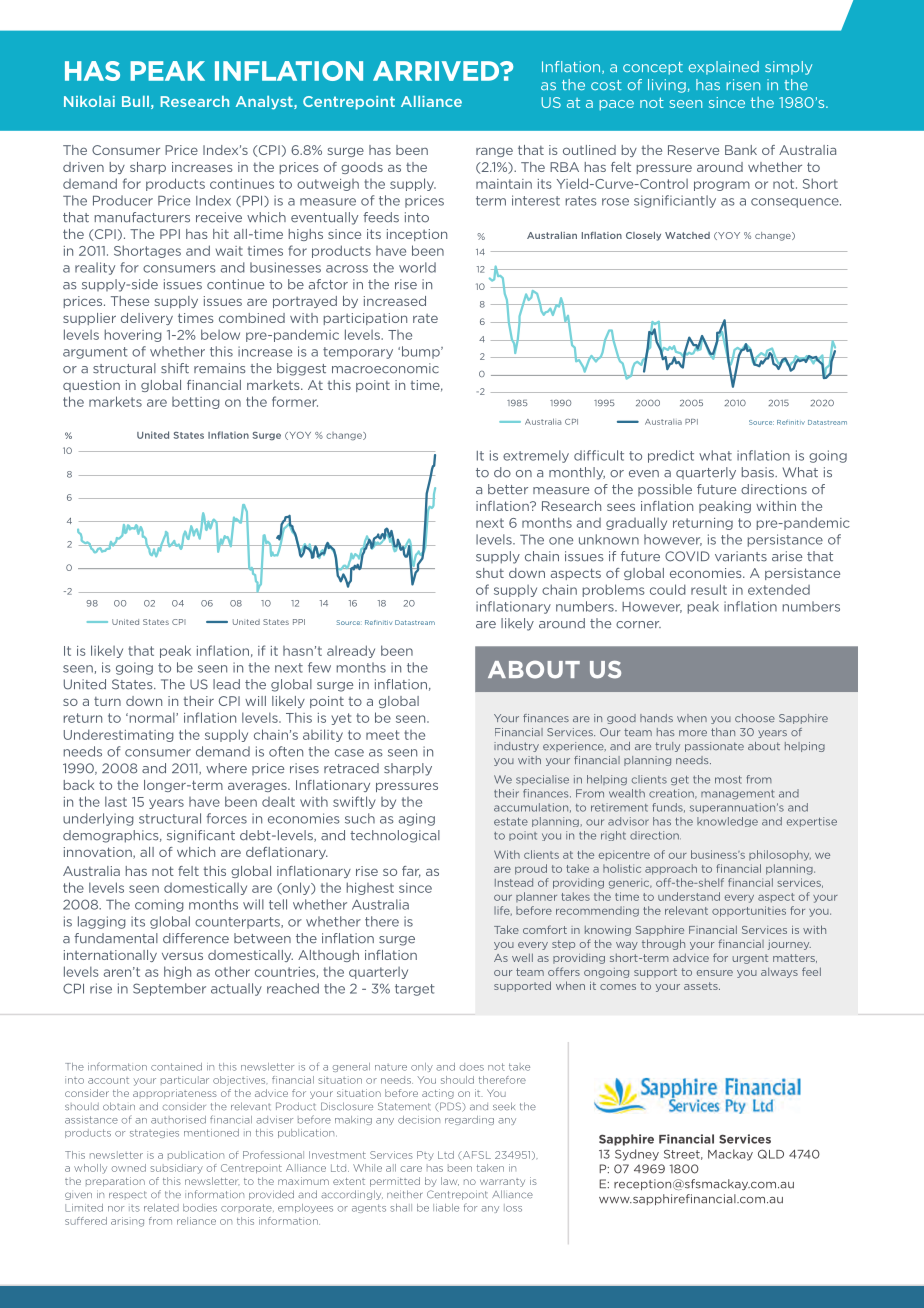 The width and height of the page is (924, 1308). What do you see at coordinates (147, 319) in the page?
I see `delivery` at bounding box center [147, 319].
